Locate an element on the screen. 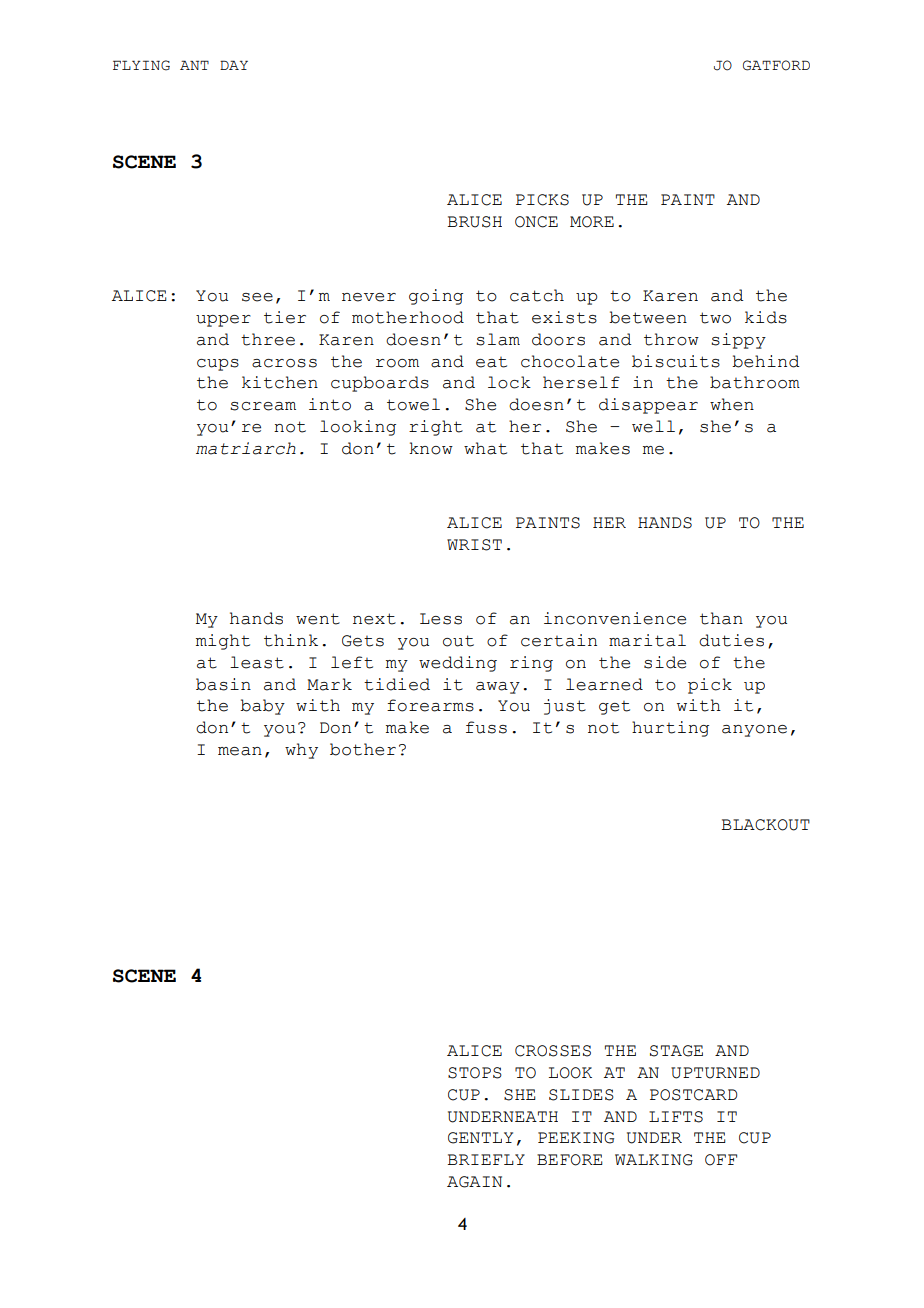 The image size is (924, 1308). BRUSH is located at coordinates (474, 222).
